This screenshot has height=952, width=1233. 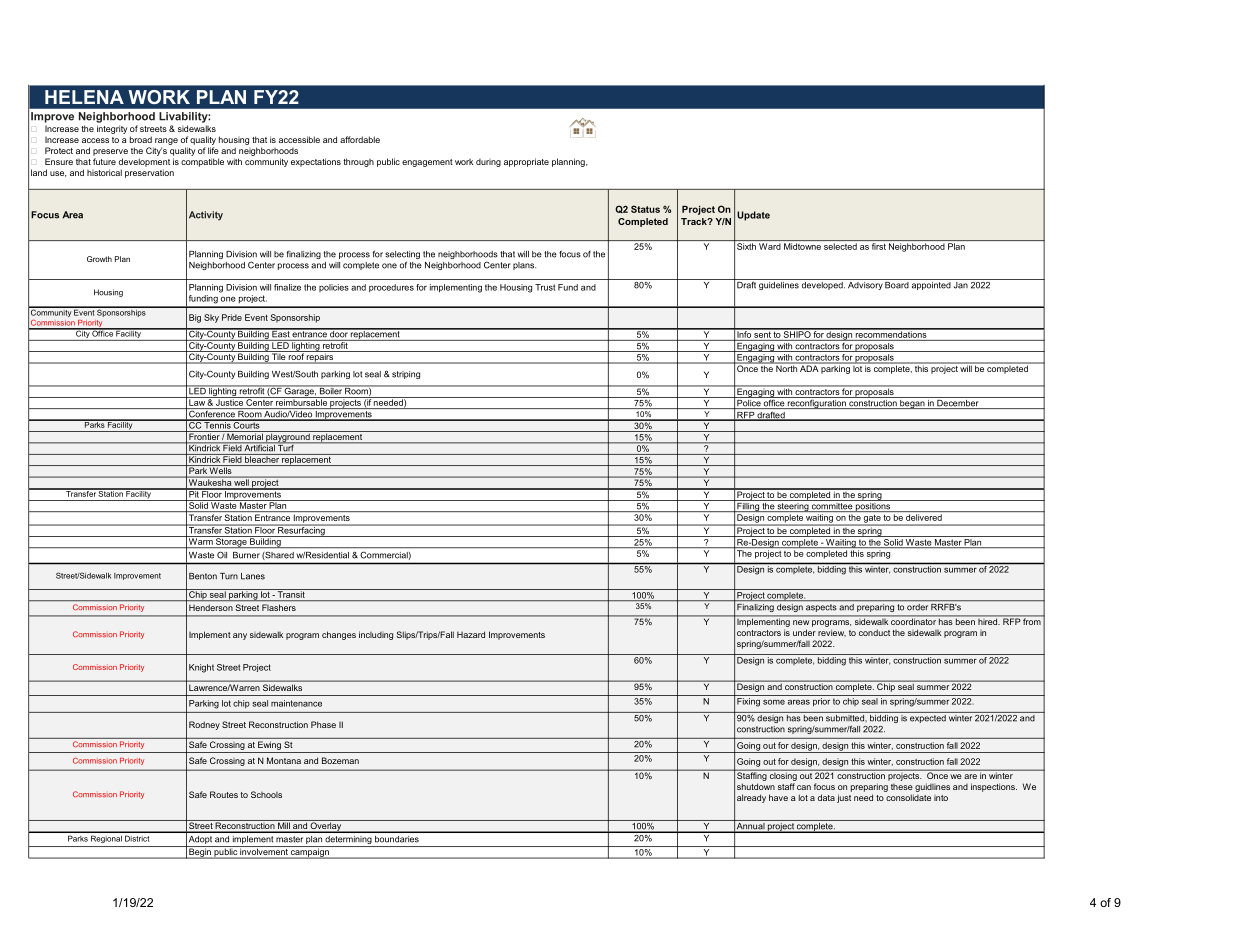 I want to click on began, so click(x=912, y=403).
